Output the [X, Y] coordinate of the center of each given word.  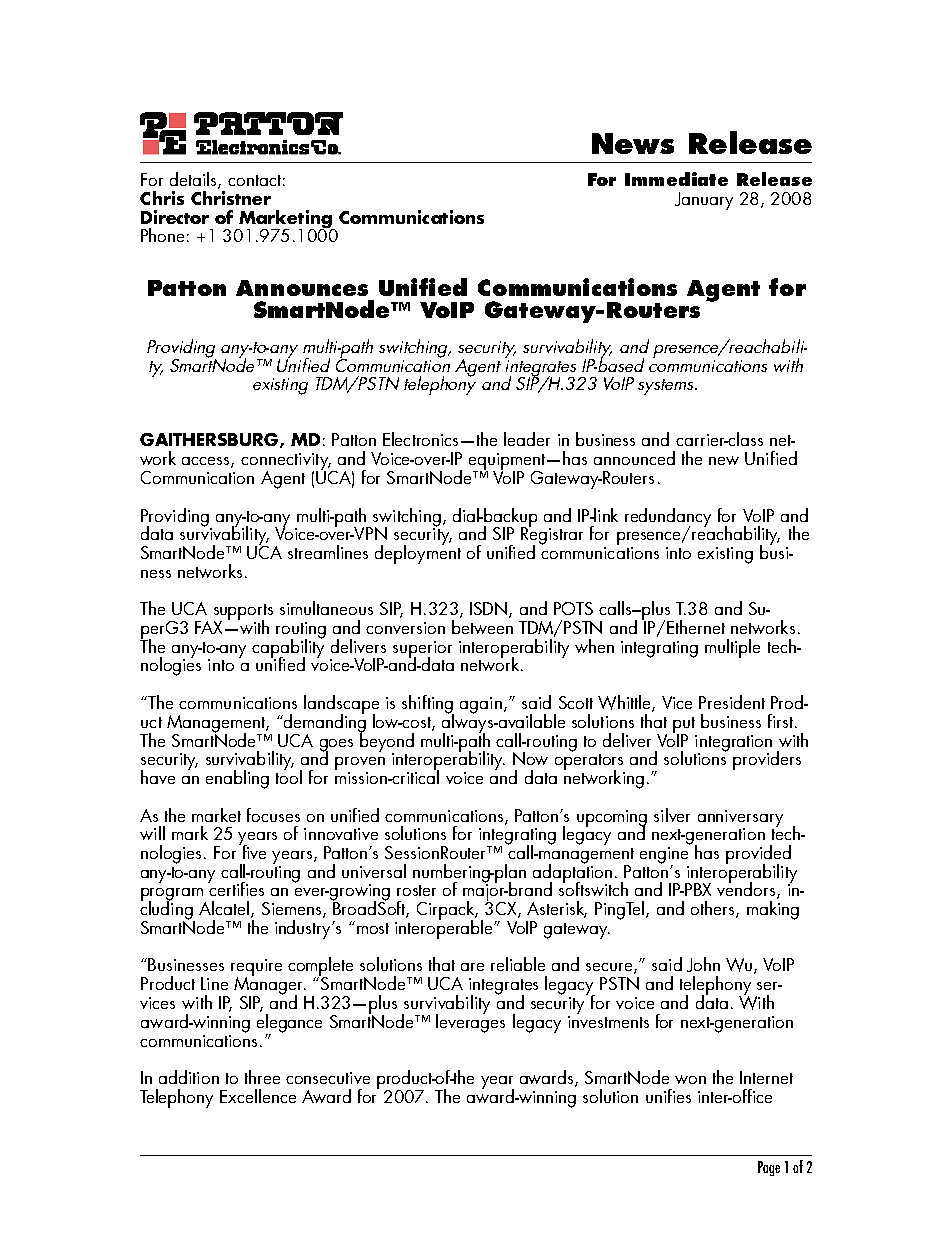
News [633, 143]
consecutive [328, 1078]
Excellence [258, 1096]
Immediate [676, 179]
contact [254, 180]
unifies [668, 1096]
